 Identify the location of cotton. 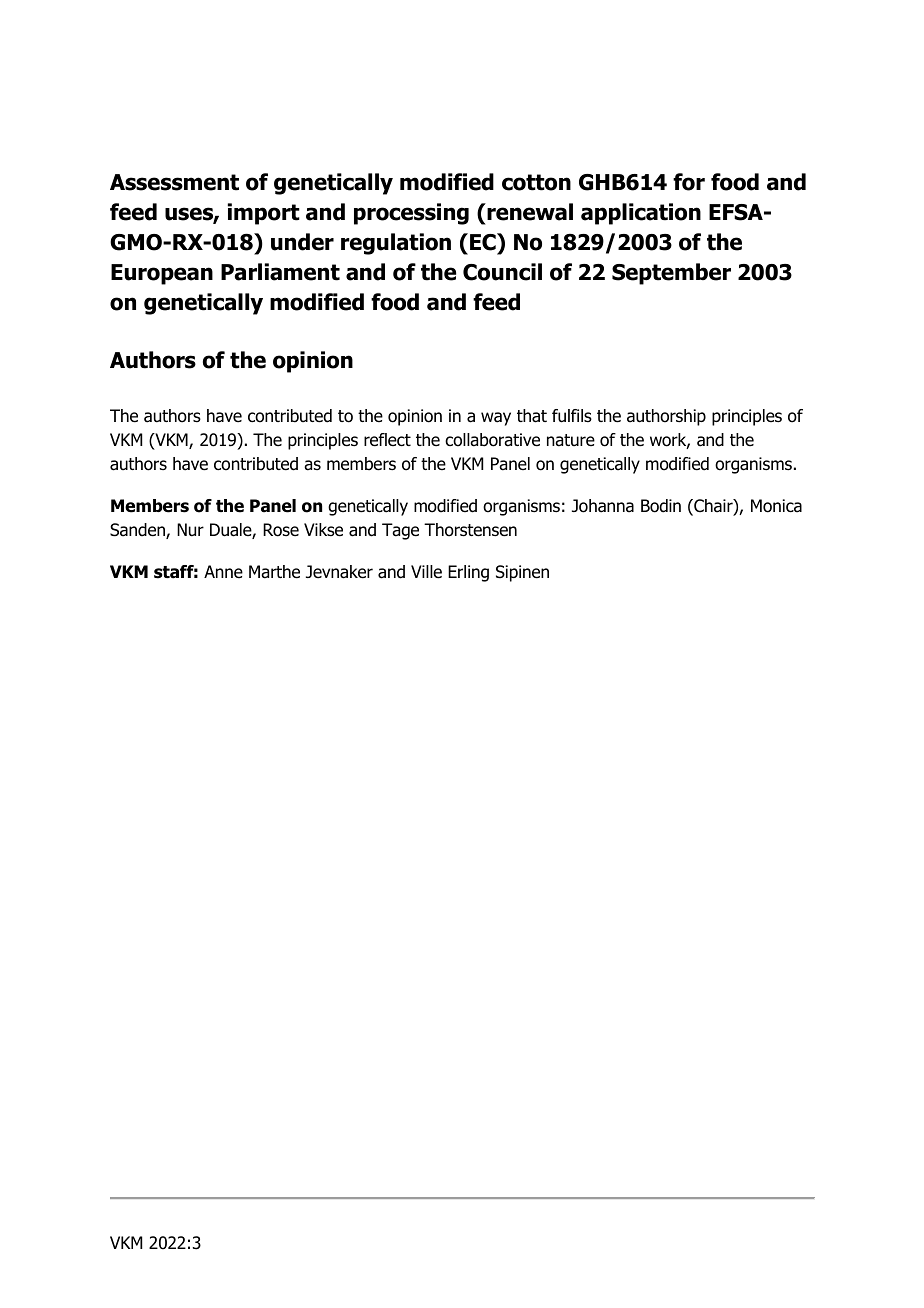
(536, 182).
